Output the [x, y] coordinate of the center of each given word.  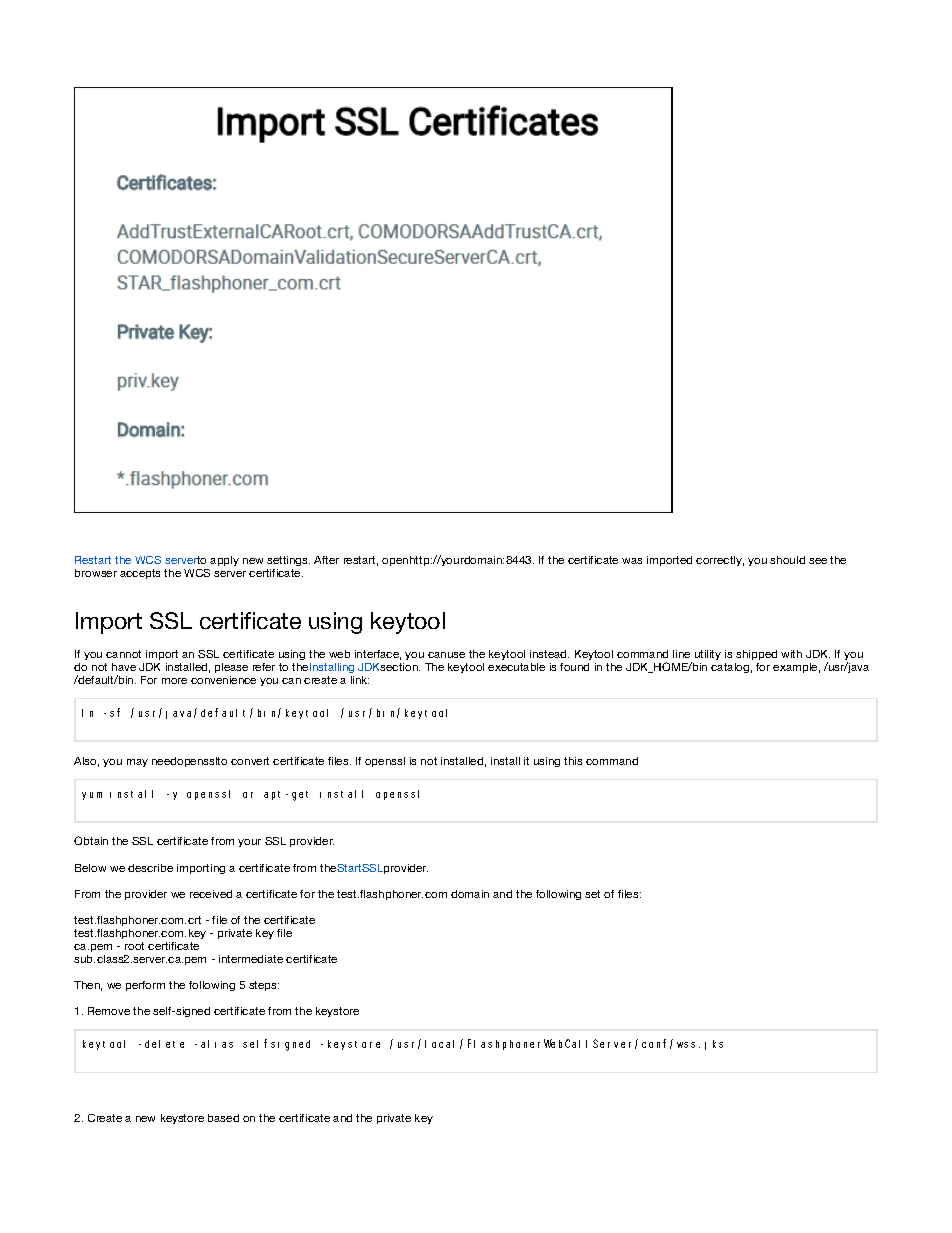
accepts [140, 574]
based [223, 1118]
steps [264, 986]
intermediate [251, 959]
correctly [720, 561]
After [326, 560]
